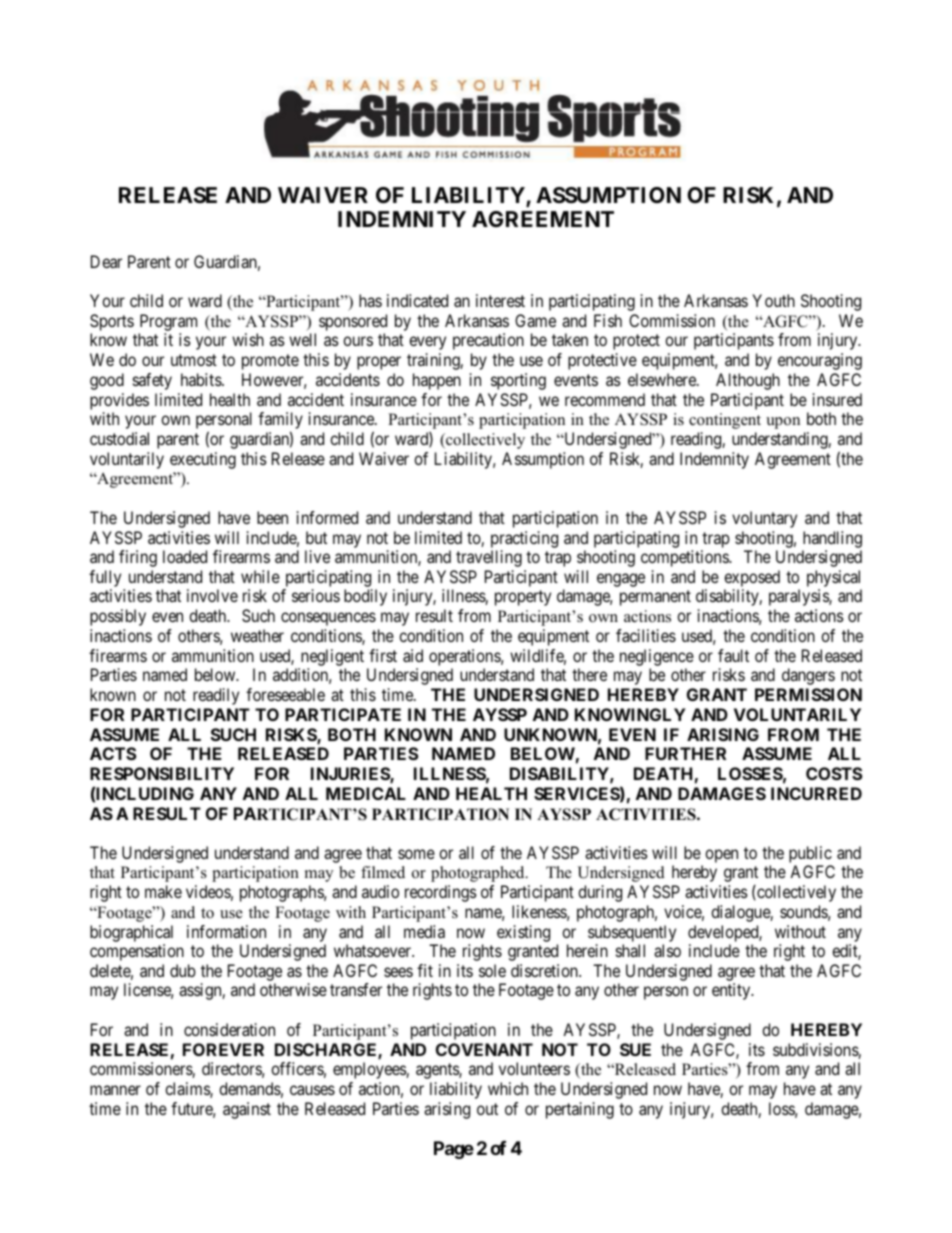 The image size is (952, 1233). Describe the element at coordinates (223, 1049) in the page. I see `FOREVER` at that location.
